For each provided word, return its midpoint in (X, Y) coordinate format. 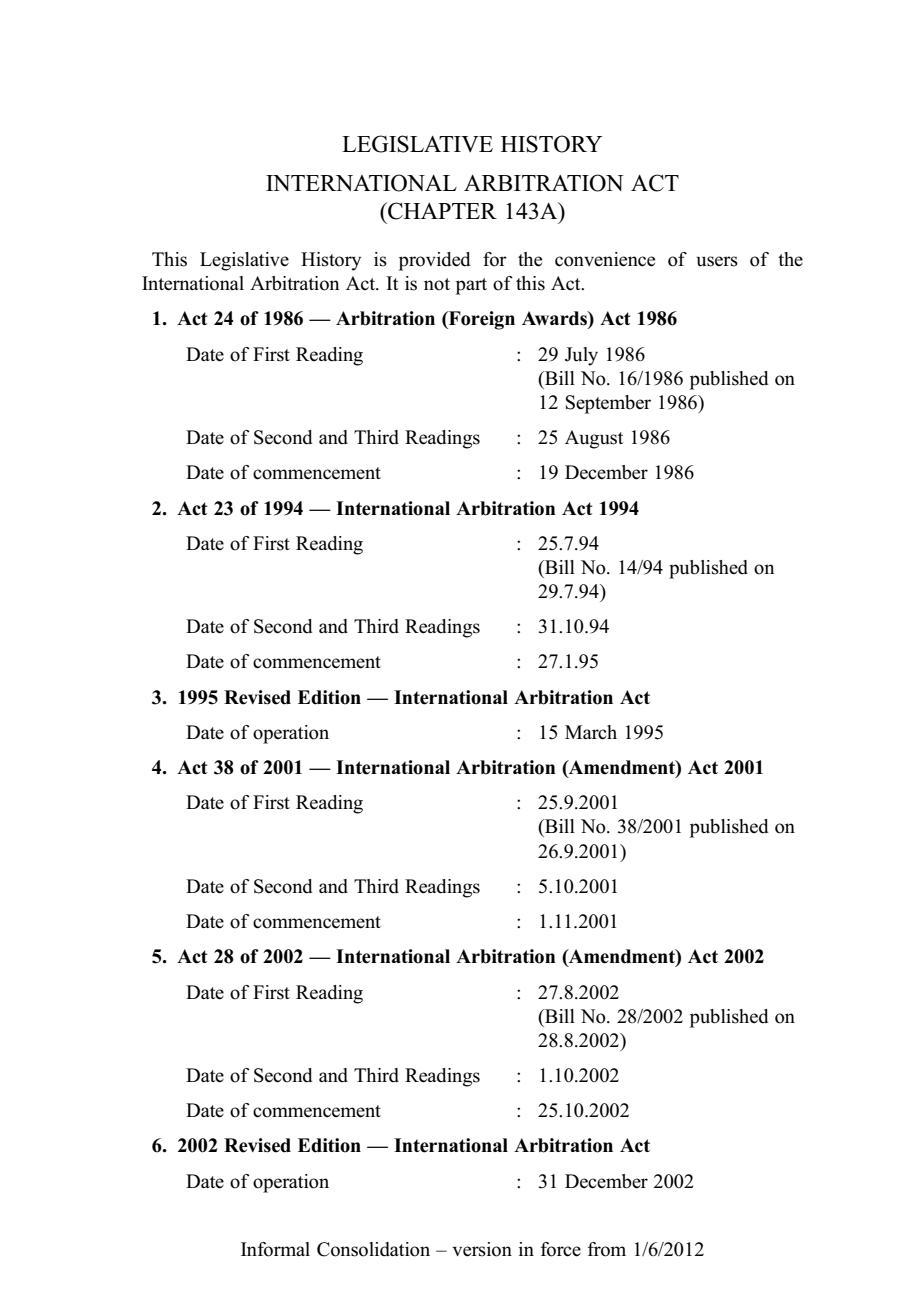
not (437, 284)
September (608, 404)
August (594, 439)
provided (434, 261)
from (607, 1249)
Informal (275, 1249)
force (561, 1249)
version (482, 1249)
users (717, 261)
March (591, 732)
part (471, 286)
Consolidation (373, 1249)
